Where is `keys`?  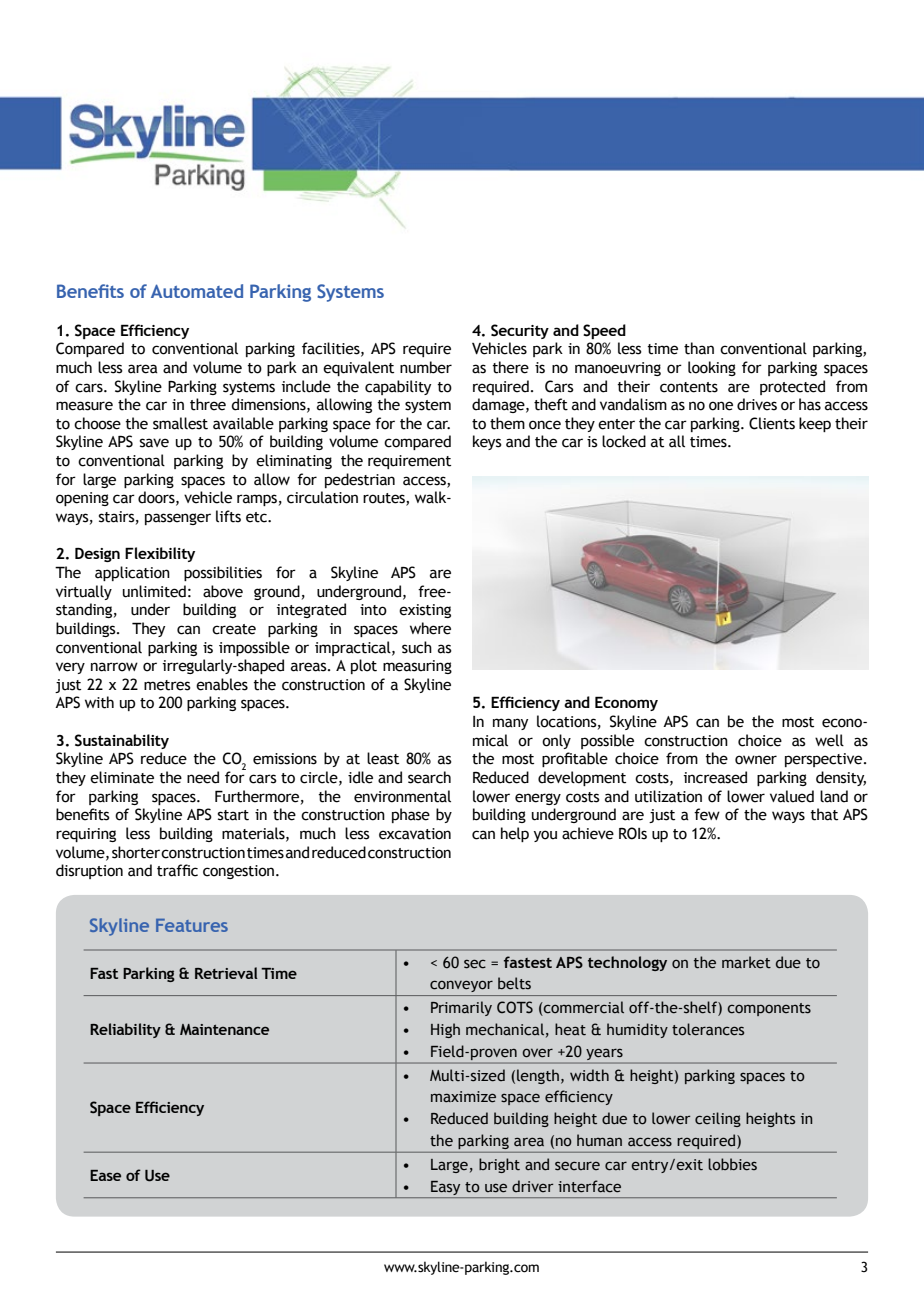 keys is located at coordinates (487, 442).
